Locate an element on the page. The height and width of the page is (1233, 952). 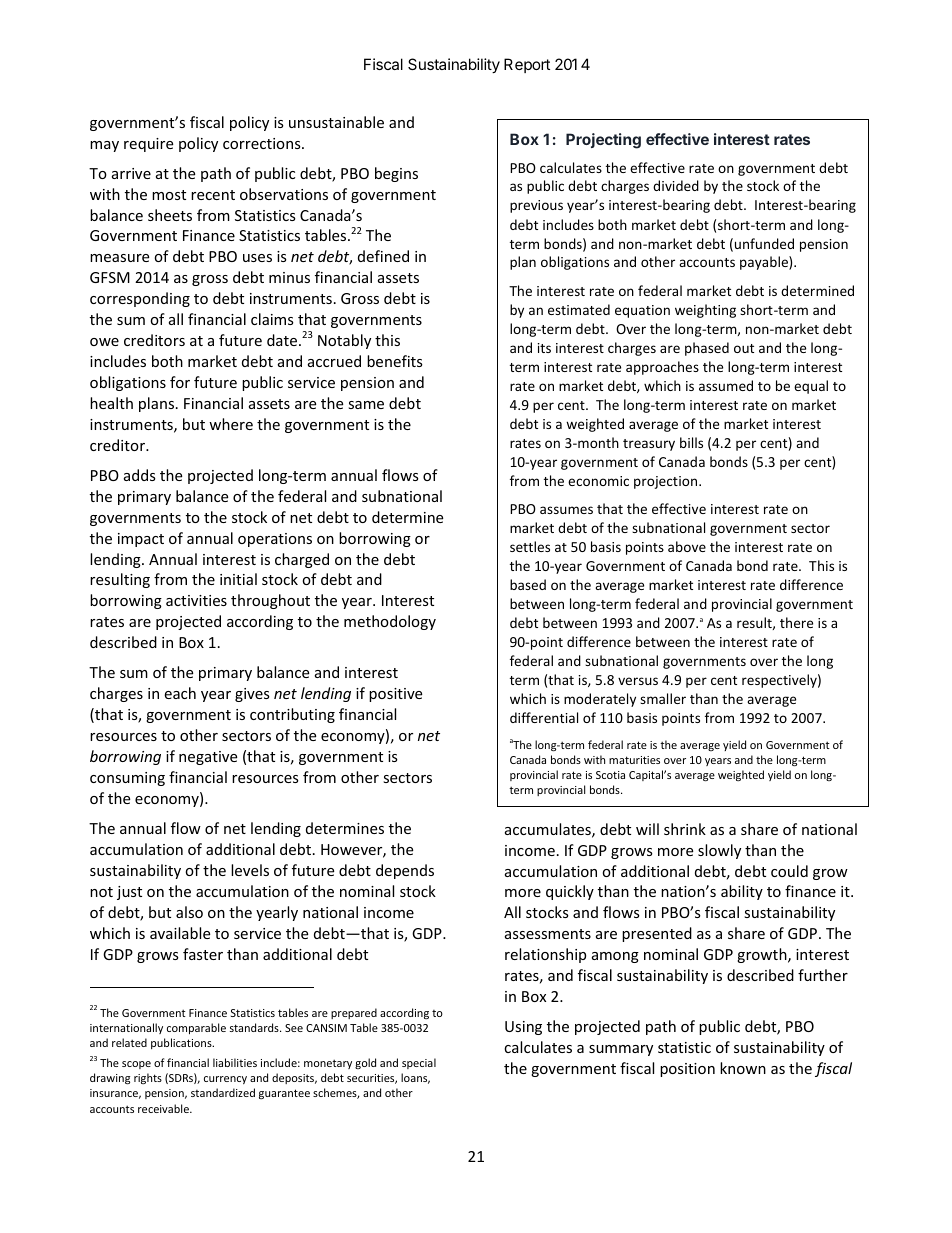
same is located at coordinates (366, 405).
